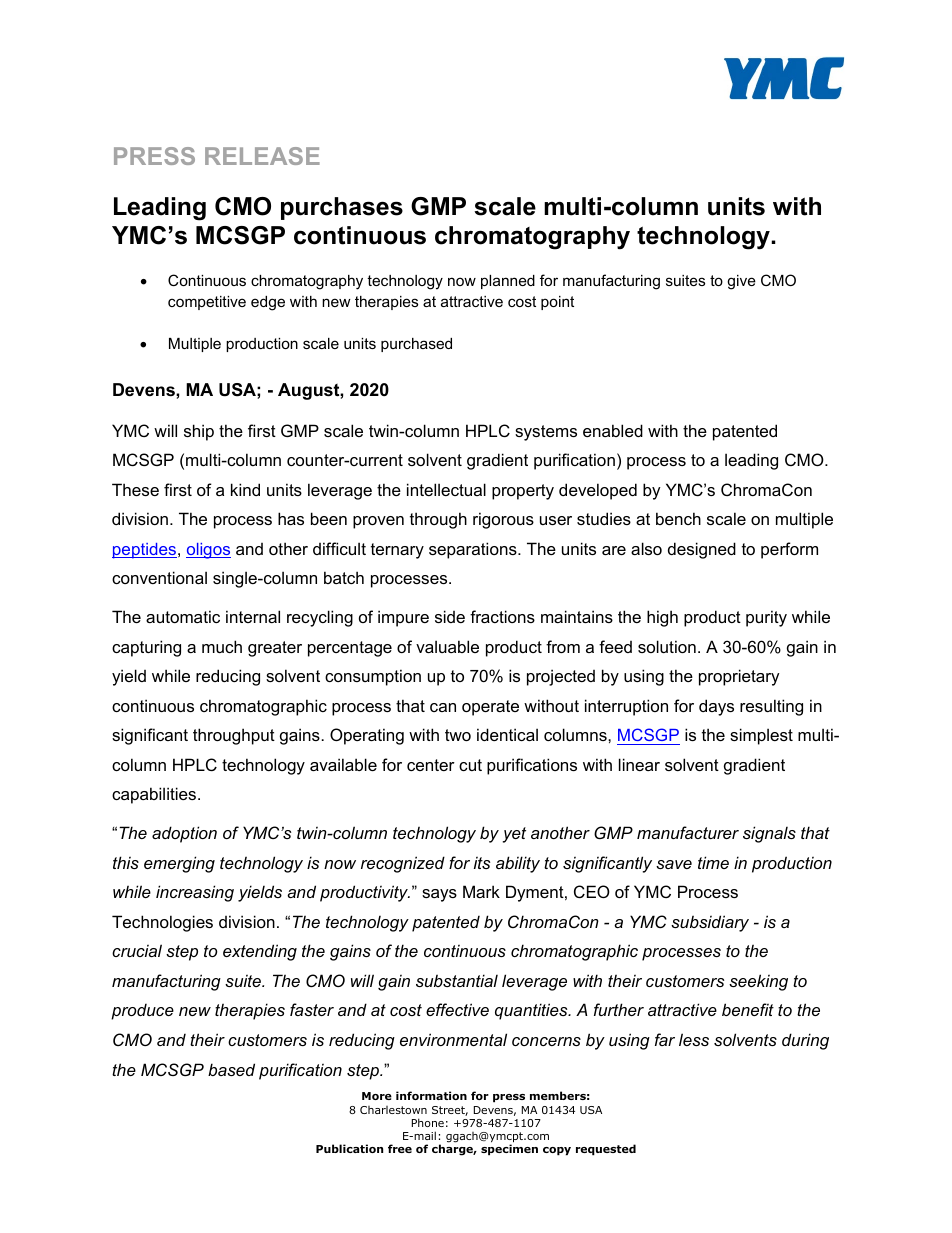 The width and height of the document is (952, 1233). I want to click on based, so click(231, 1069).
